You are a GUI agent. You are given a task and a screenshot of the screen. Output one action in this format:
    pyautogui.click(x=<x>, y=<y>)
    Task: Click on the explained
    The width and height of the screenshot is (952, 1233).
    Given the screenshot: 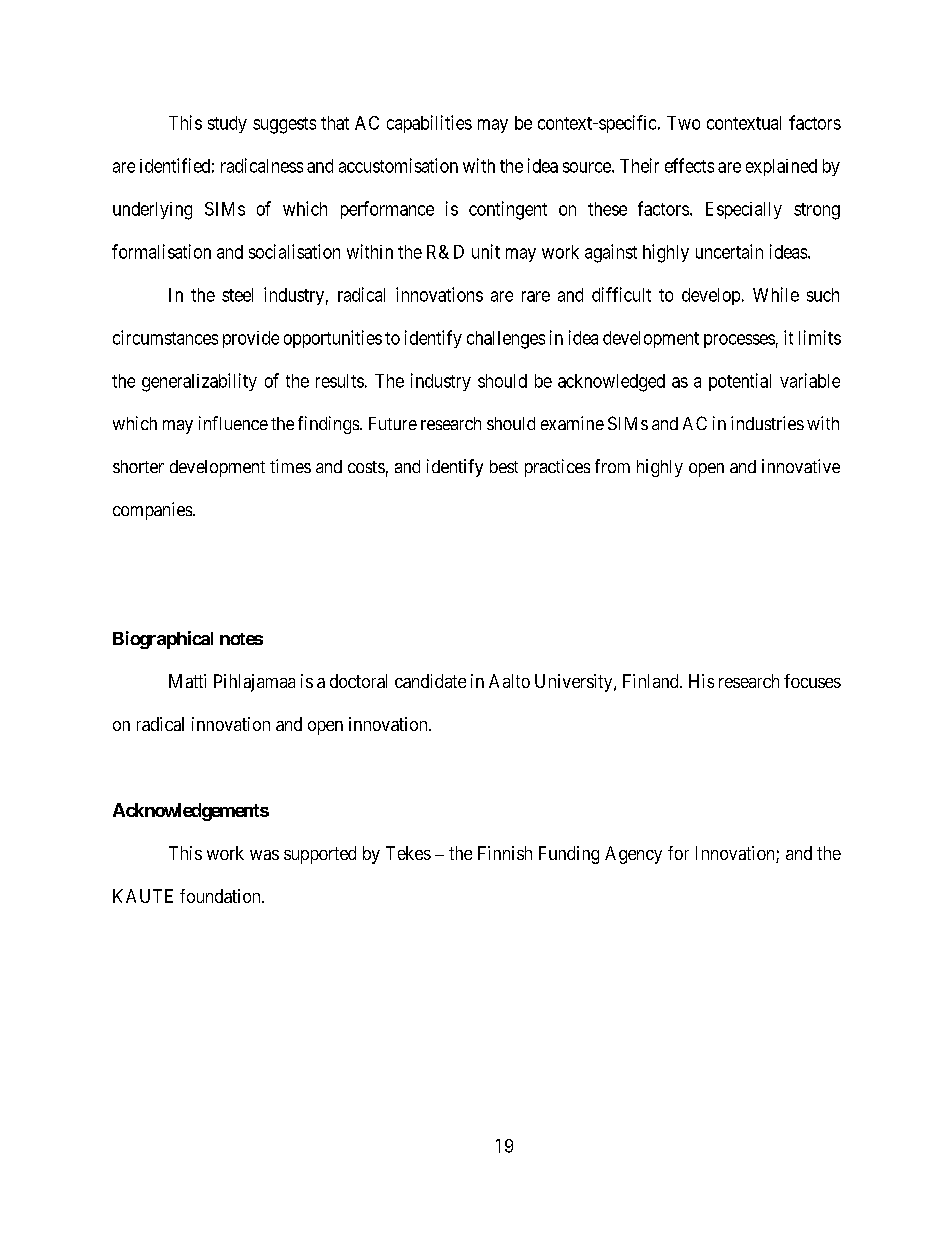 What is the action you would take?
    pyautogui.click(x=781, y=167)
